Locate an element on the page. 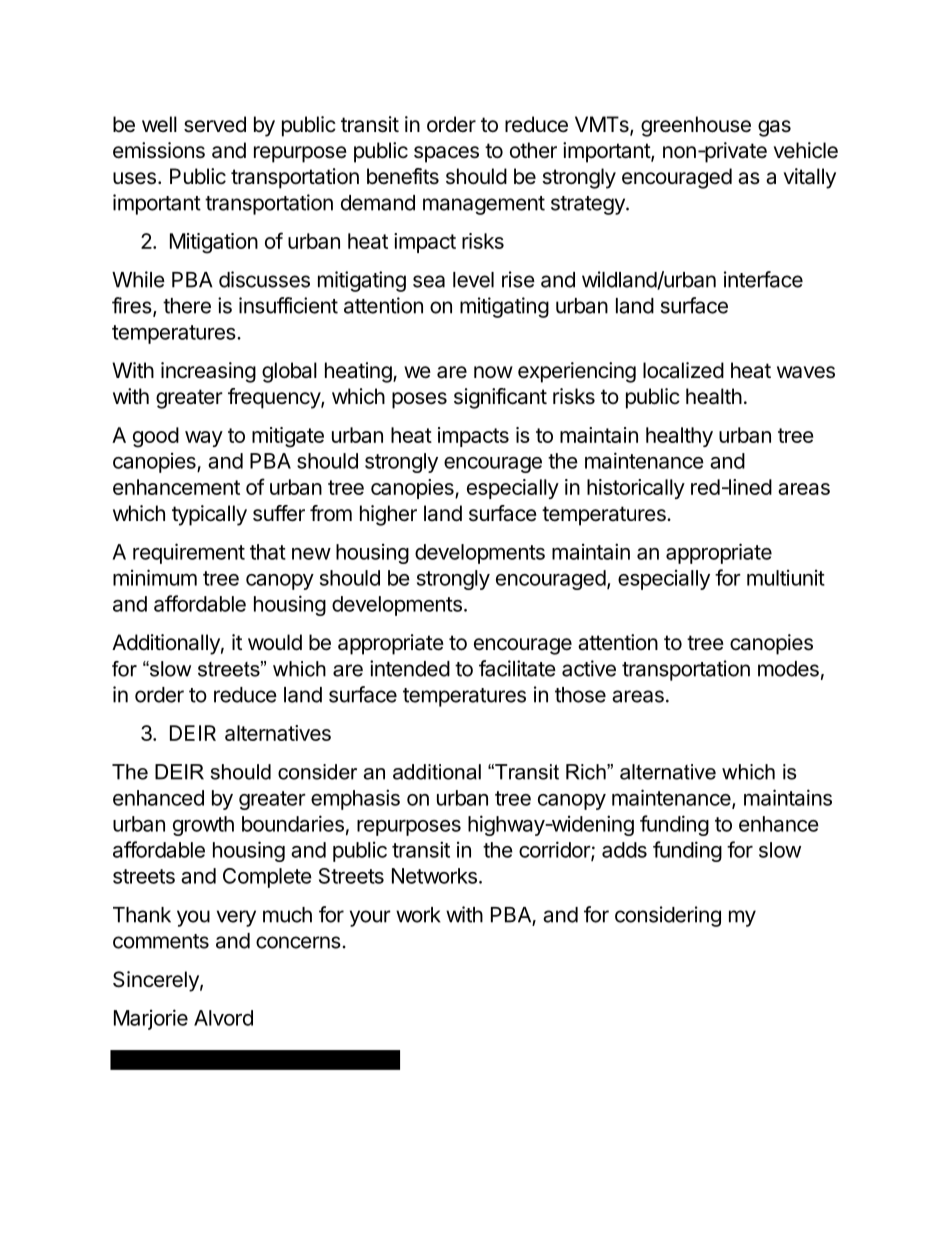 This image has height=1233, width=952. localized is located at coordinates (683, 370).
